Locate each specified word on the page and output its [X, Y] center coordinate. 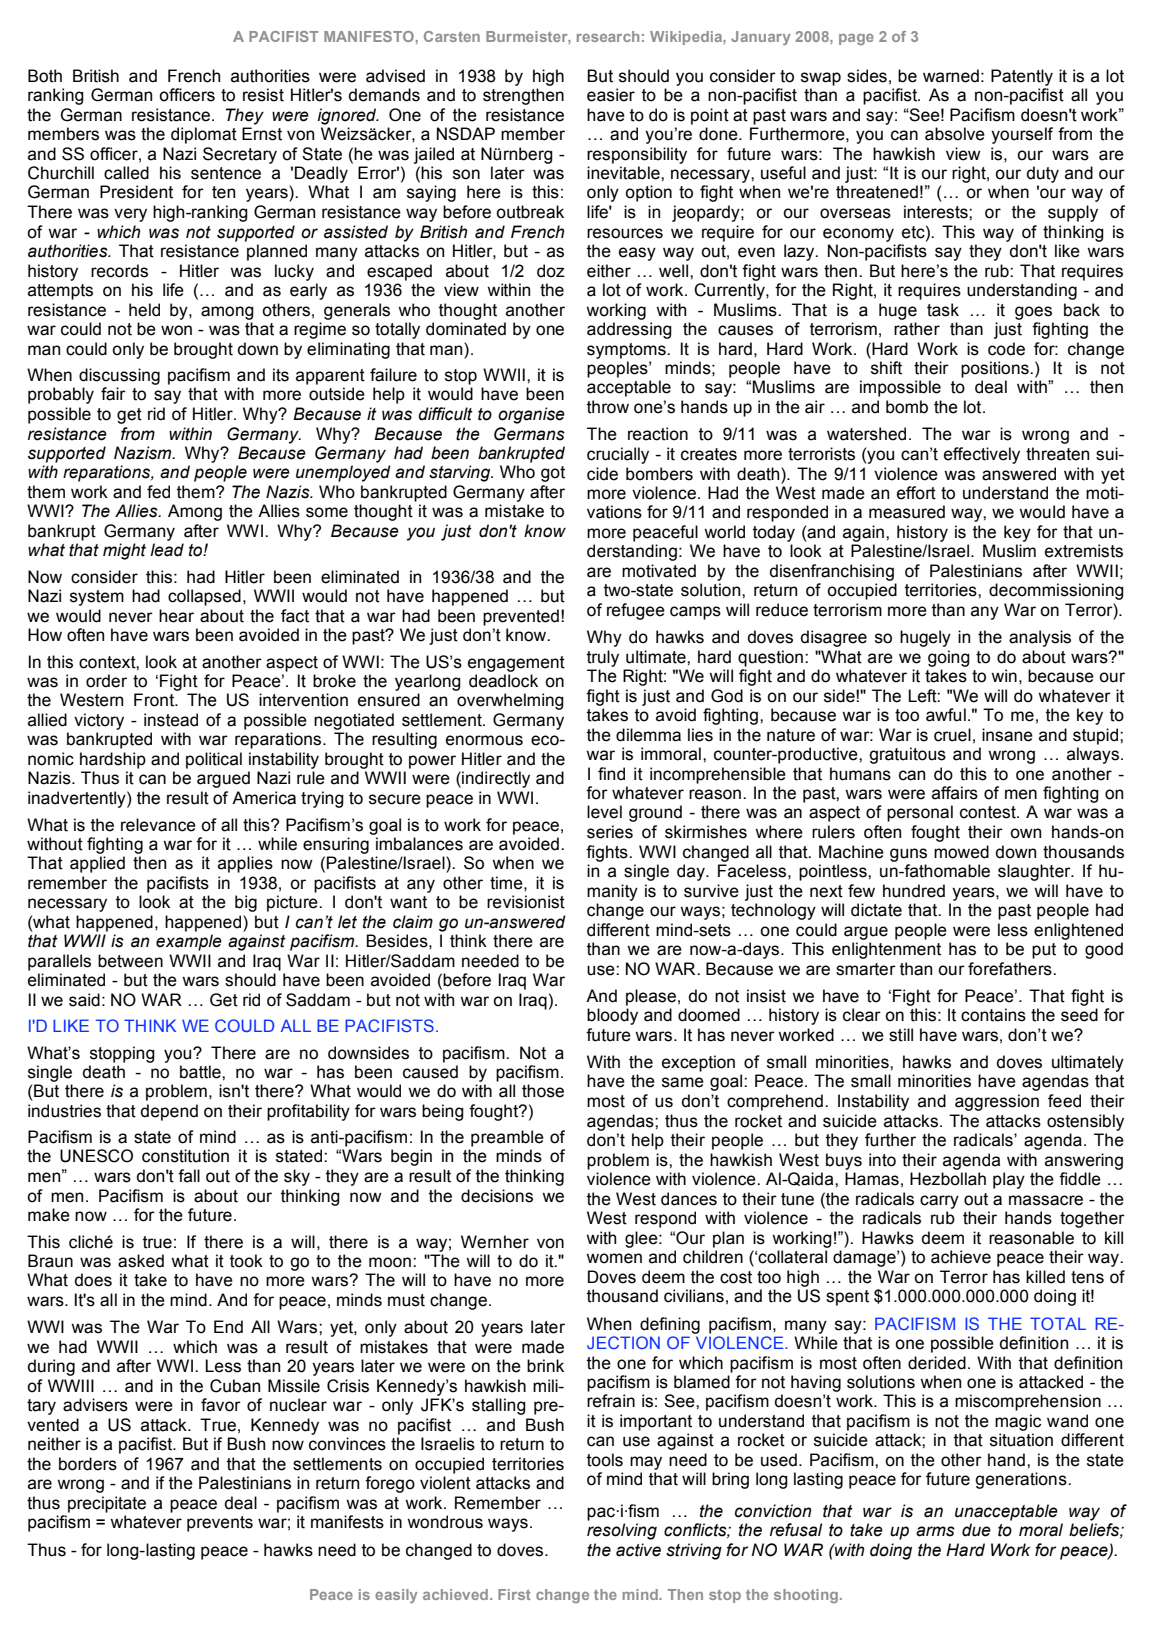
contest [989, 812]
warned [951, 76]
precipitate [107, 1504]
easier [611, 95]
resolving [622, 1531]
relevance [158, 825]
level [604, 812]
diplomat [204, 135]
